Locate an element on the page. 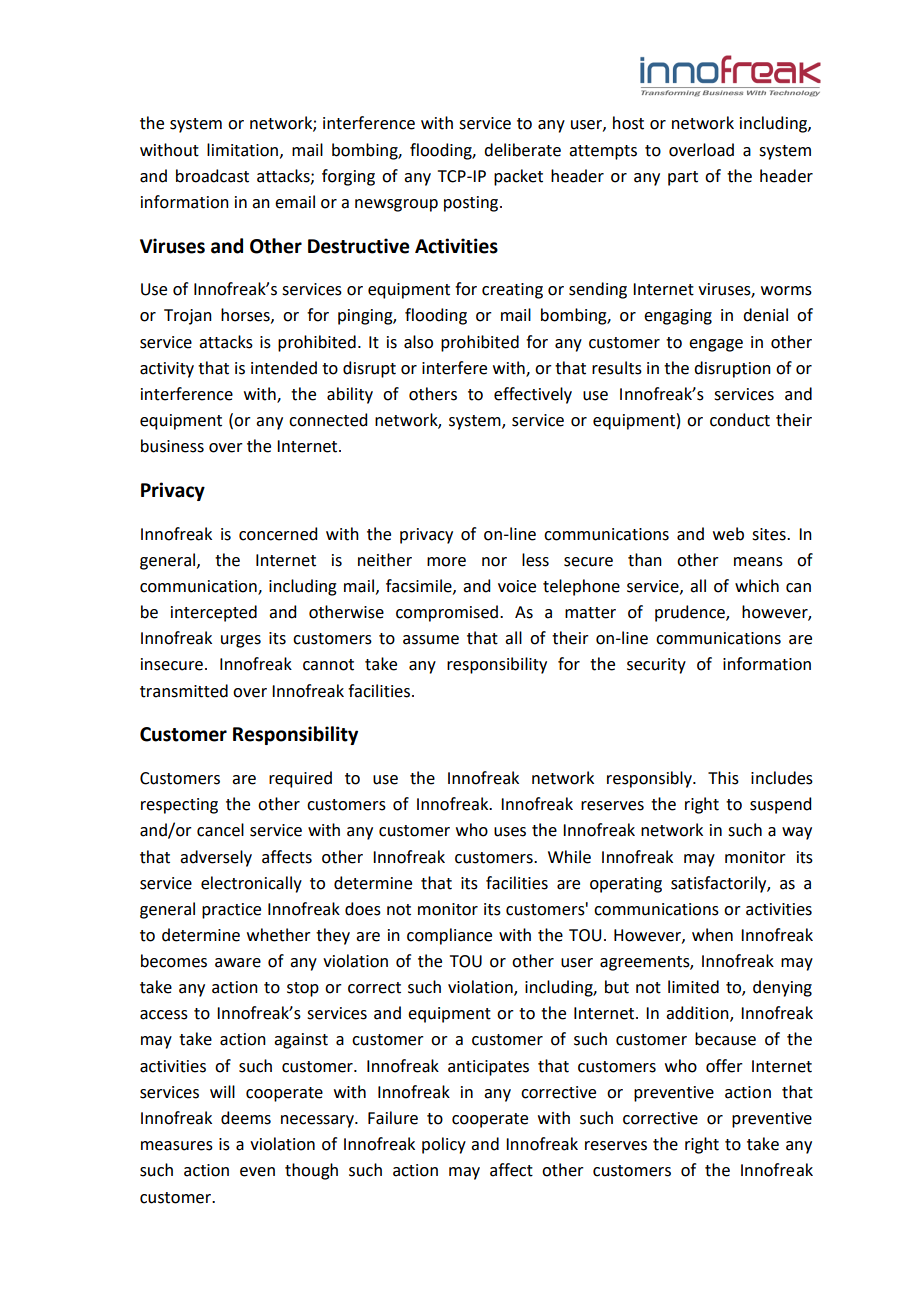  urges is located at coordinates (241, 641).
